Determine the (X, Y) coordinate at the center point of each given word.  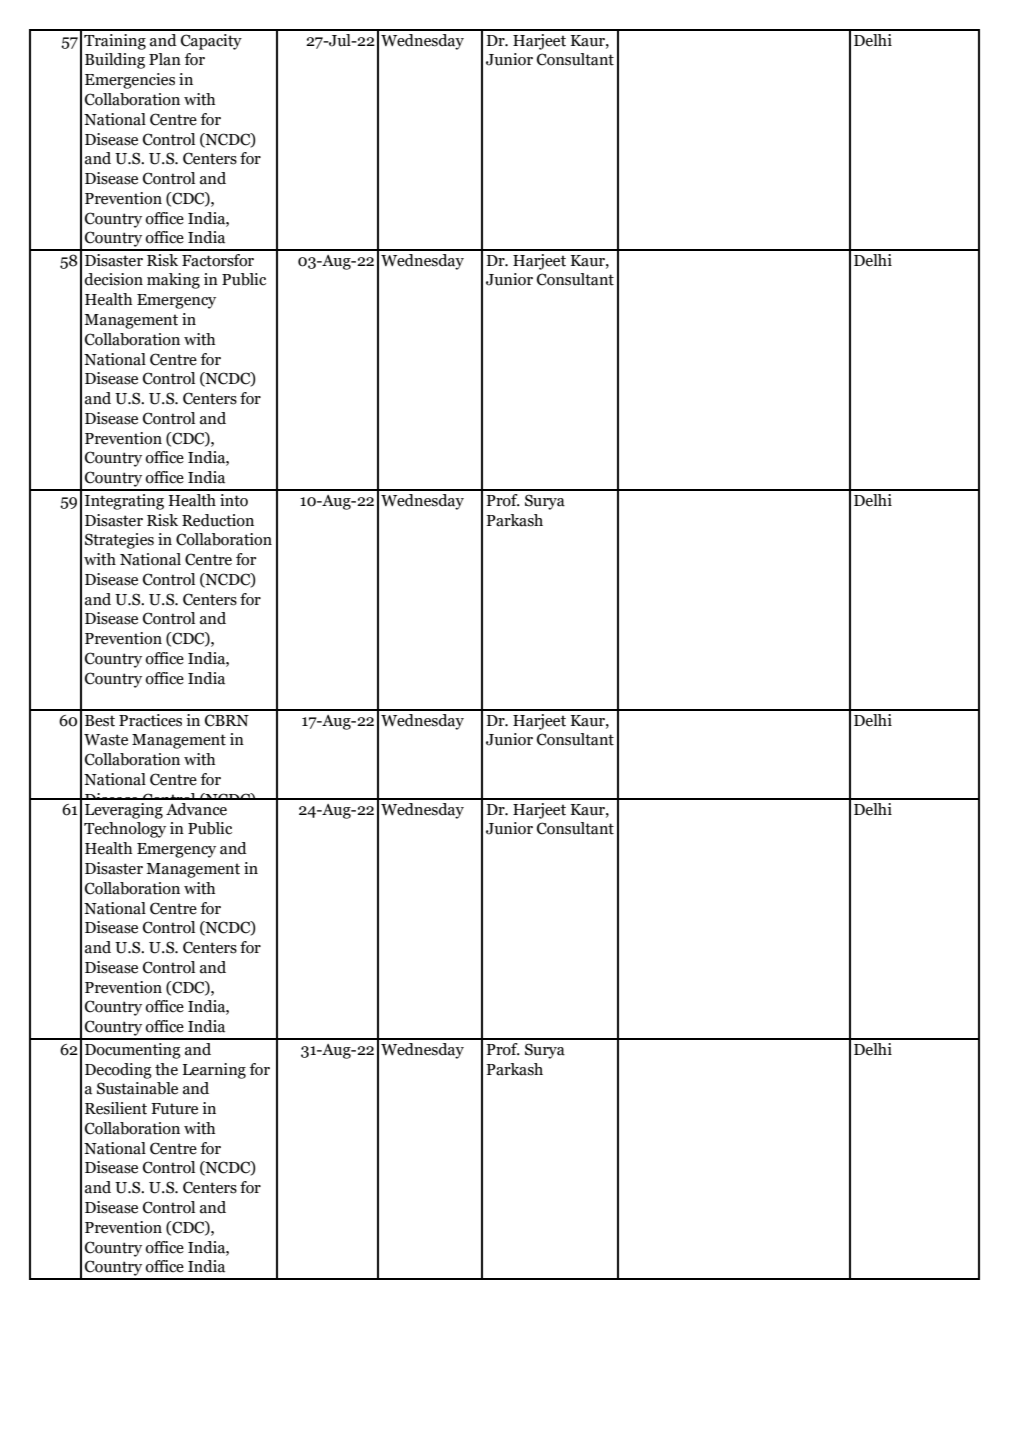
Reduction (218, 520)
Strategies (119, 541)
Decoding (118, 1071)
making (173, 281)
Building (115, 61)
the (166, 1069)
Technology (125, 830)
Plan (165, 59)
